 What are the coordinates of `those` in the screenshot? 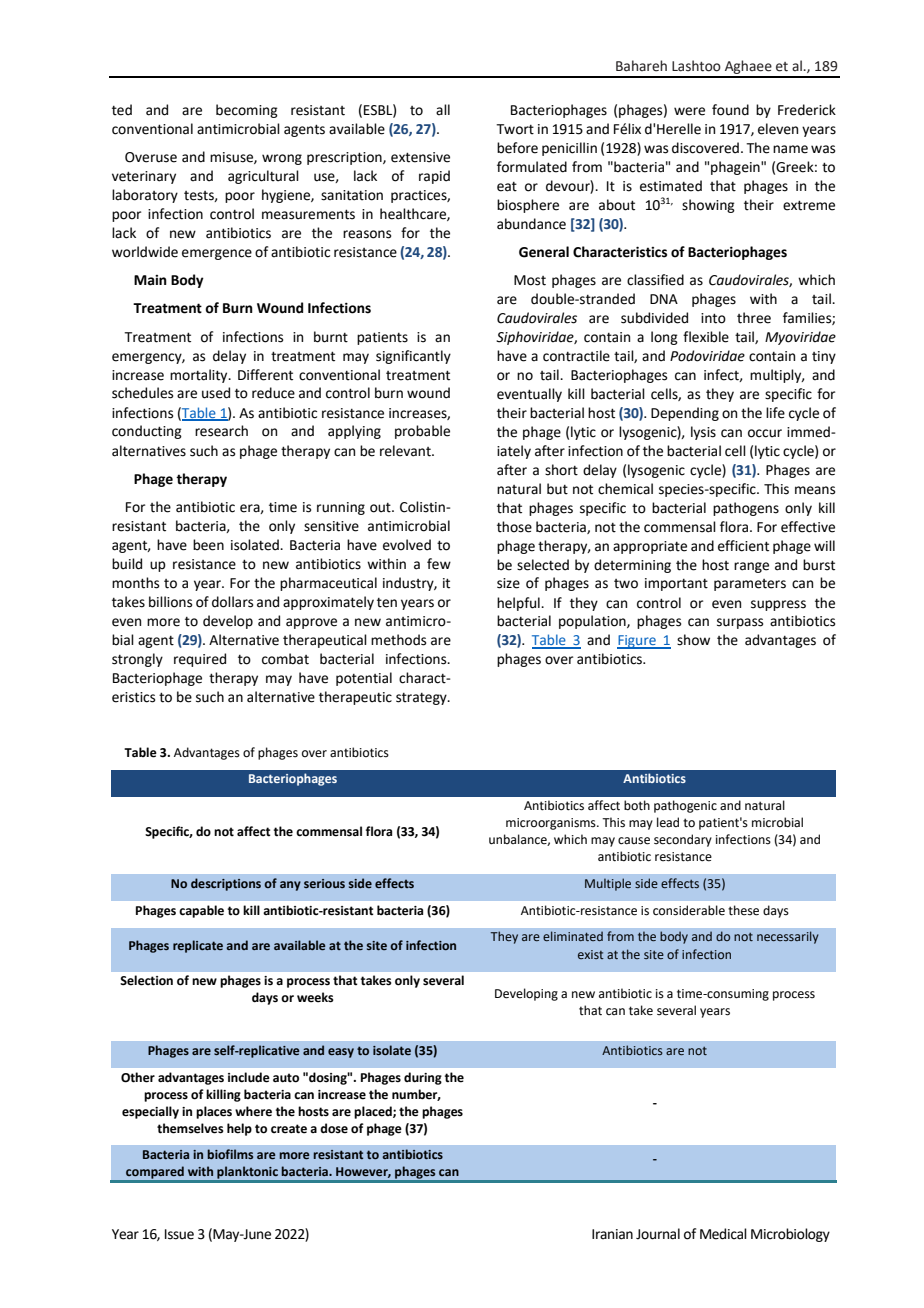 It's located at (514, 527).
